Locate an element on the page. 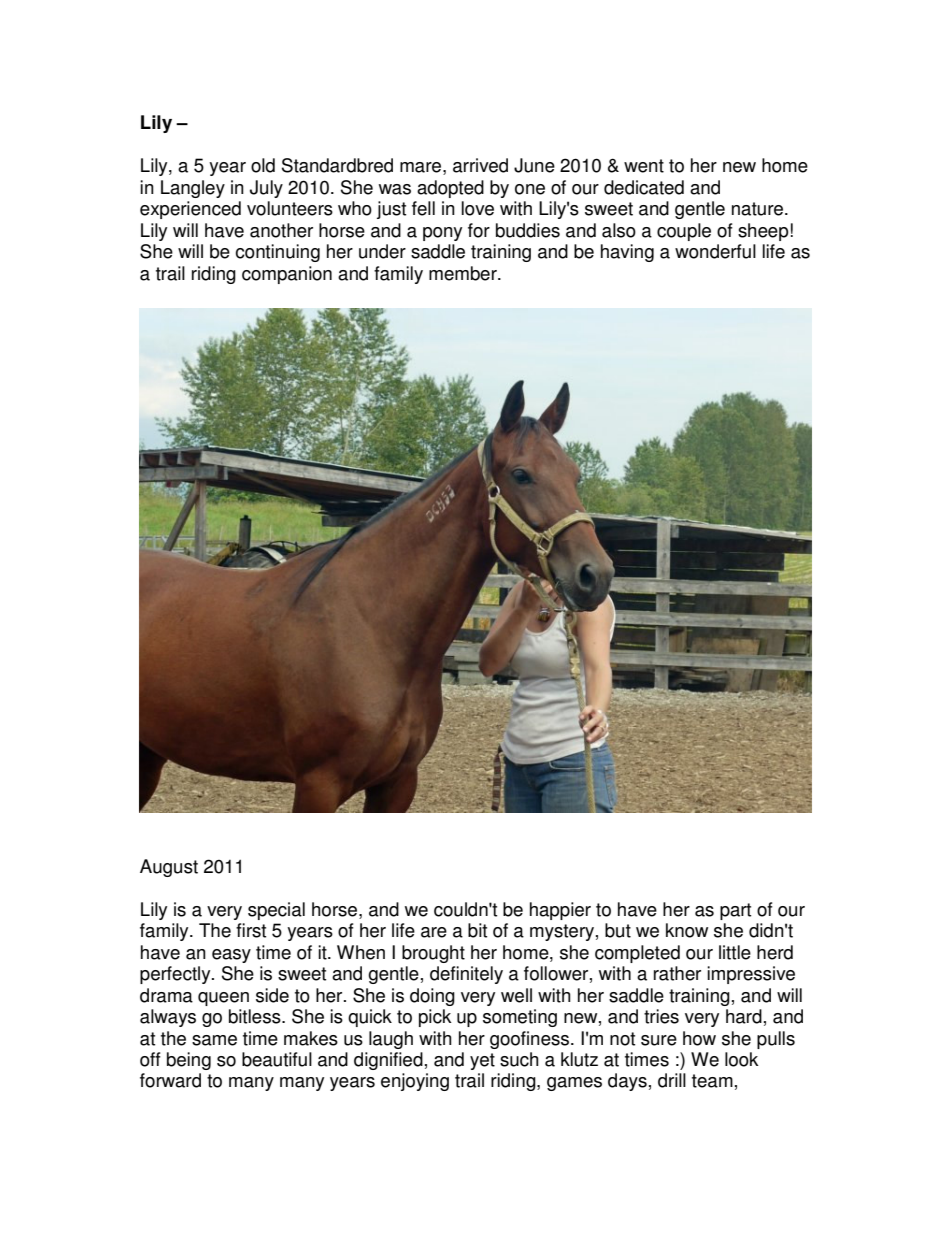 The height and width of the document is (1233, 952). Langley is located at coordinates (193, 189).
